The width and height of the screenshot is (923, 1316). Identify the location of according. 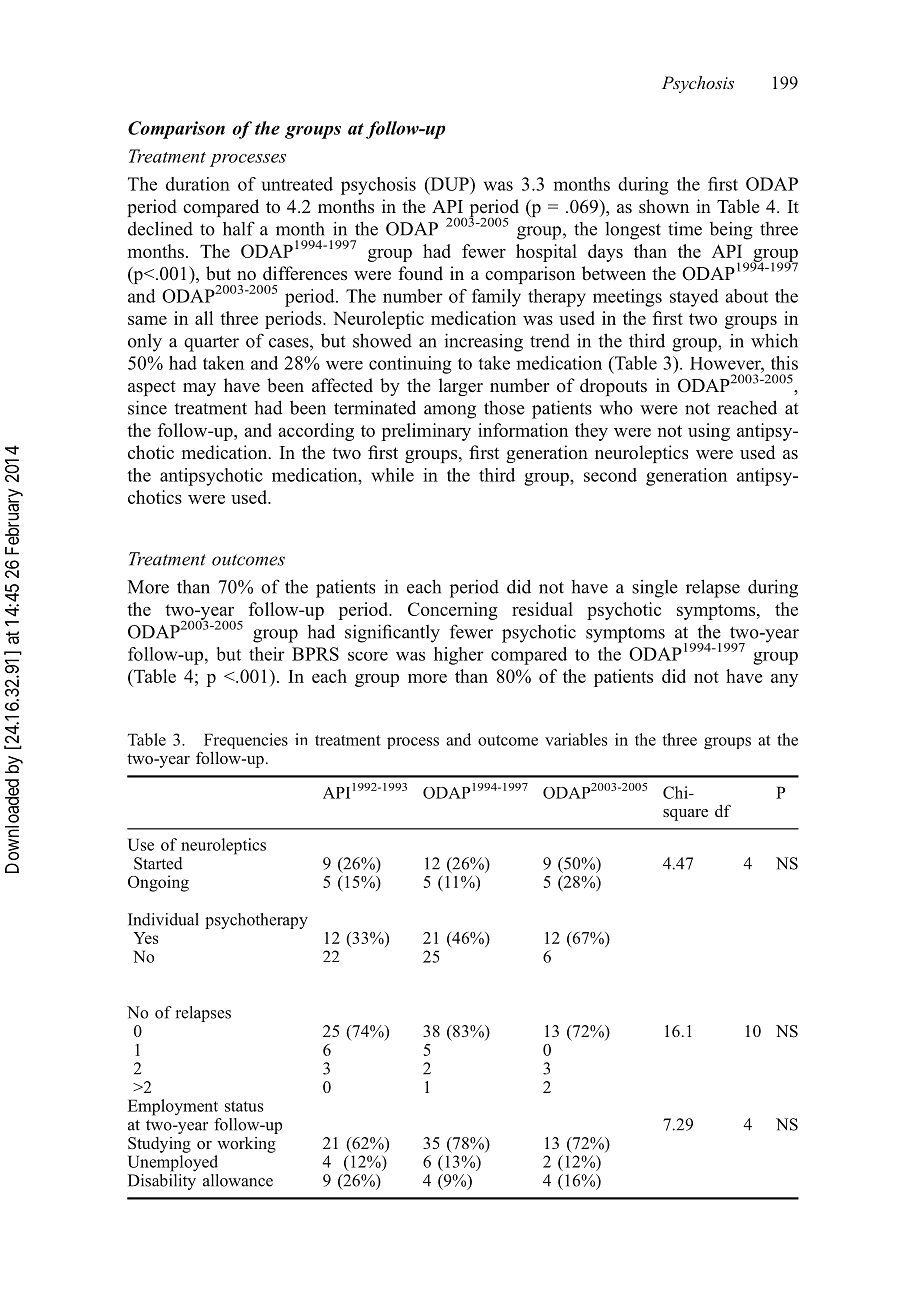
(316, 432).
